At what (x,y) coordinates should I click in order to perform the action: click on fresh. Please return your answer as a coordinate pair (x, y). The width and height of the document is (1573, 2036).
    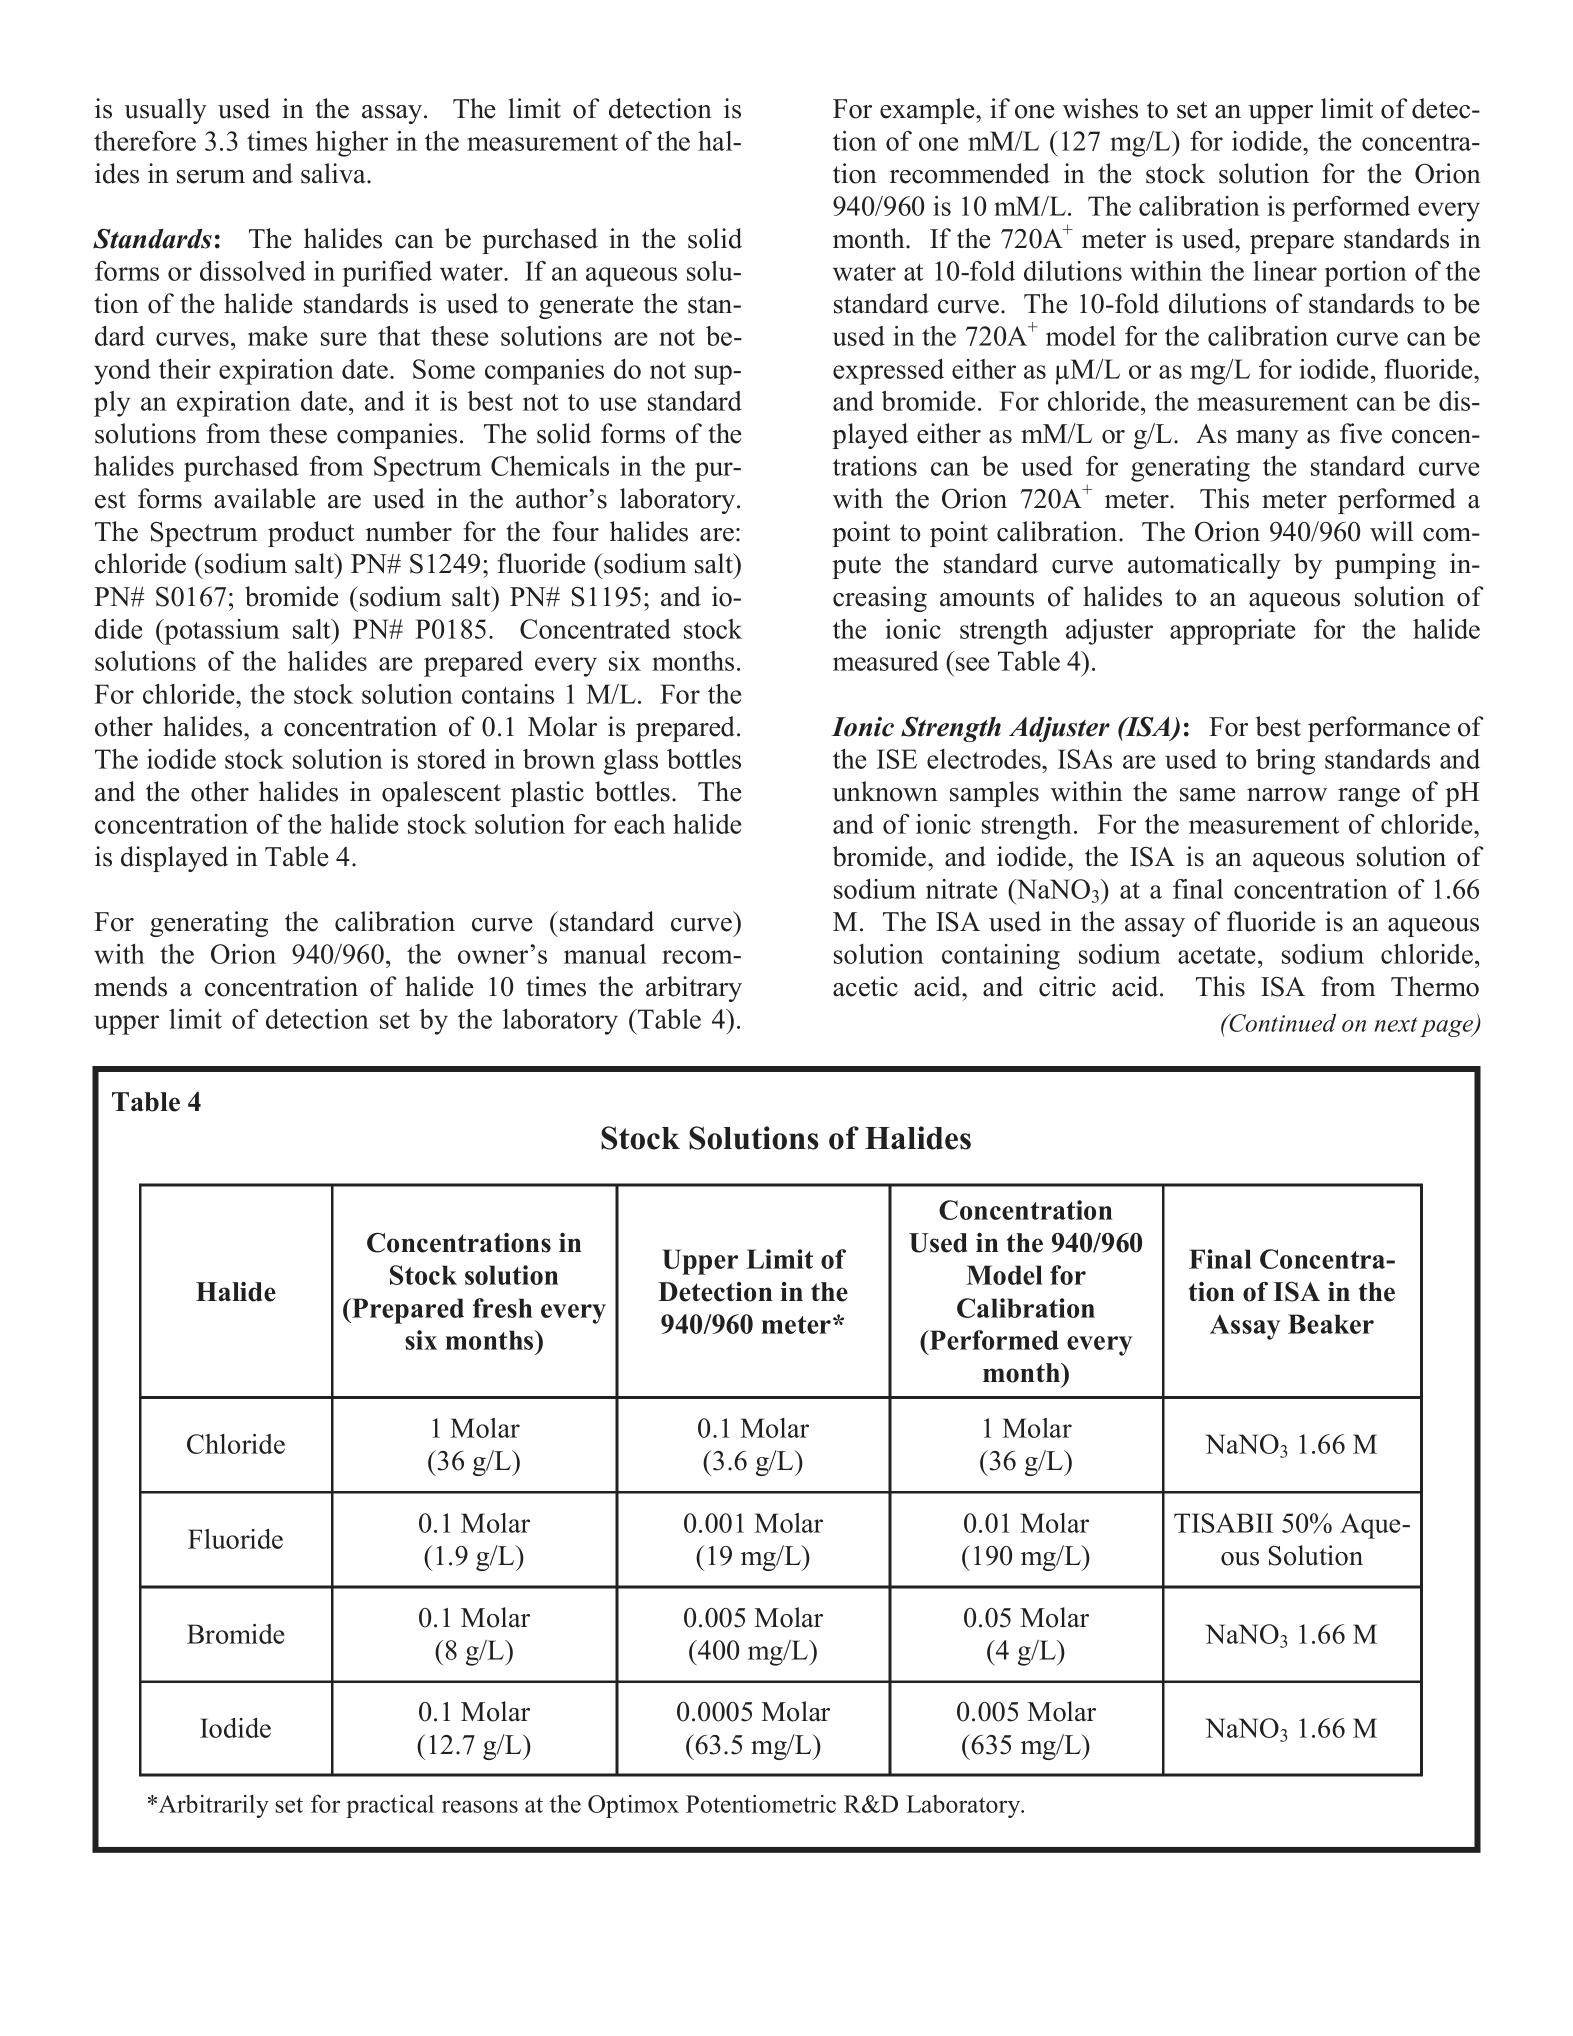
    Looking at the image, I should click on (503, 1308).
